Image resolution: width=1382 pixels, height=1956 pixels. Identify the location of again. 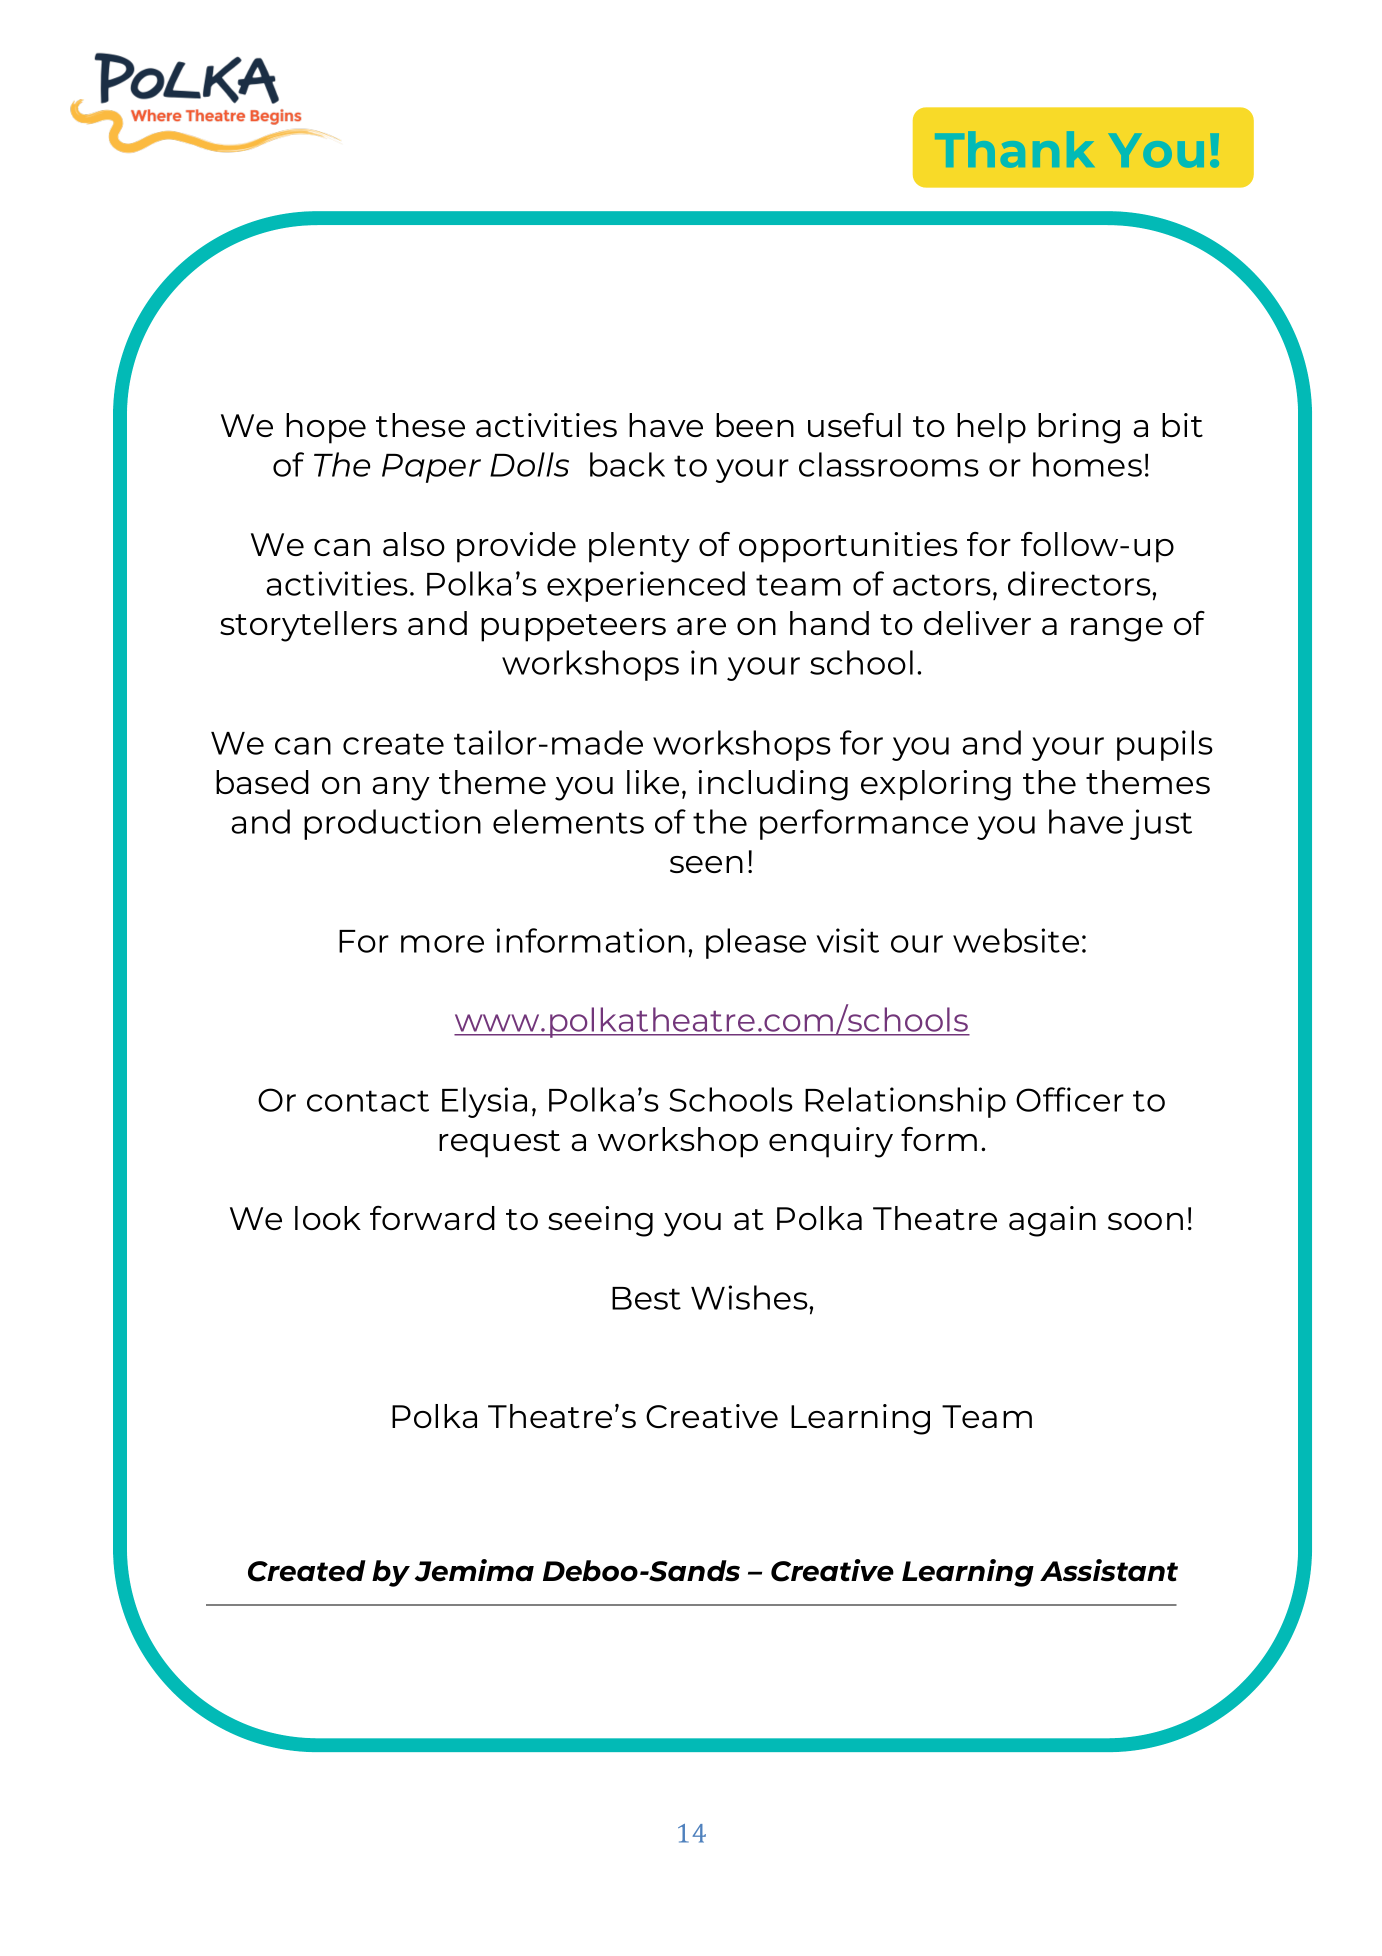
(1052, 1221).
